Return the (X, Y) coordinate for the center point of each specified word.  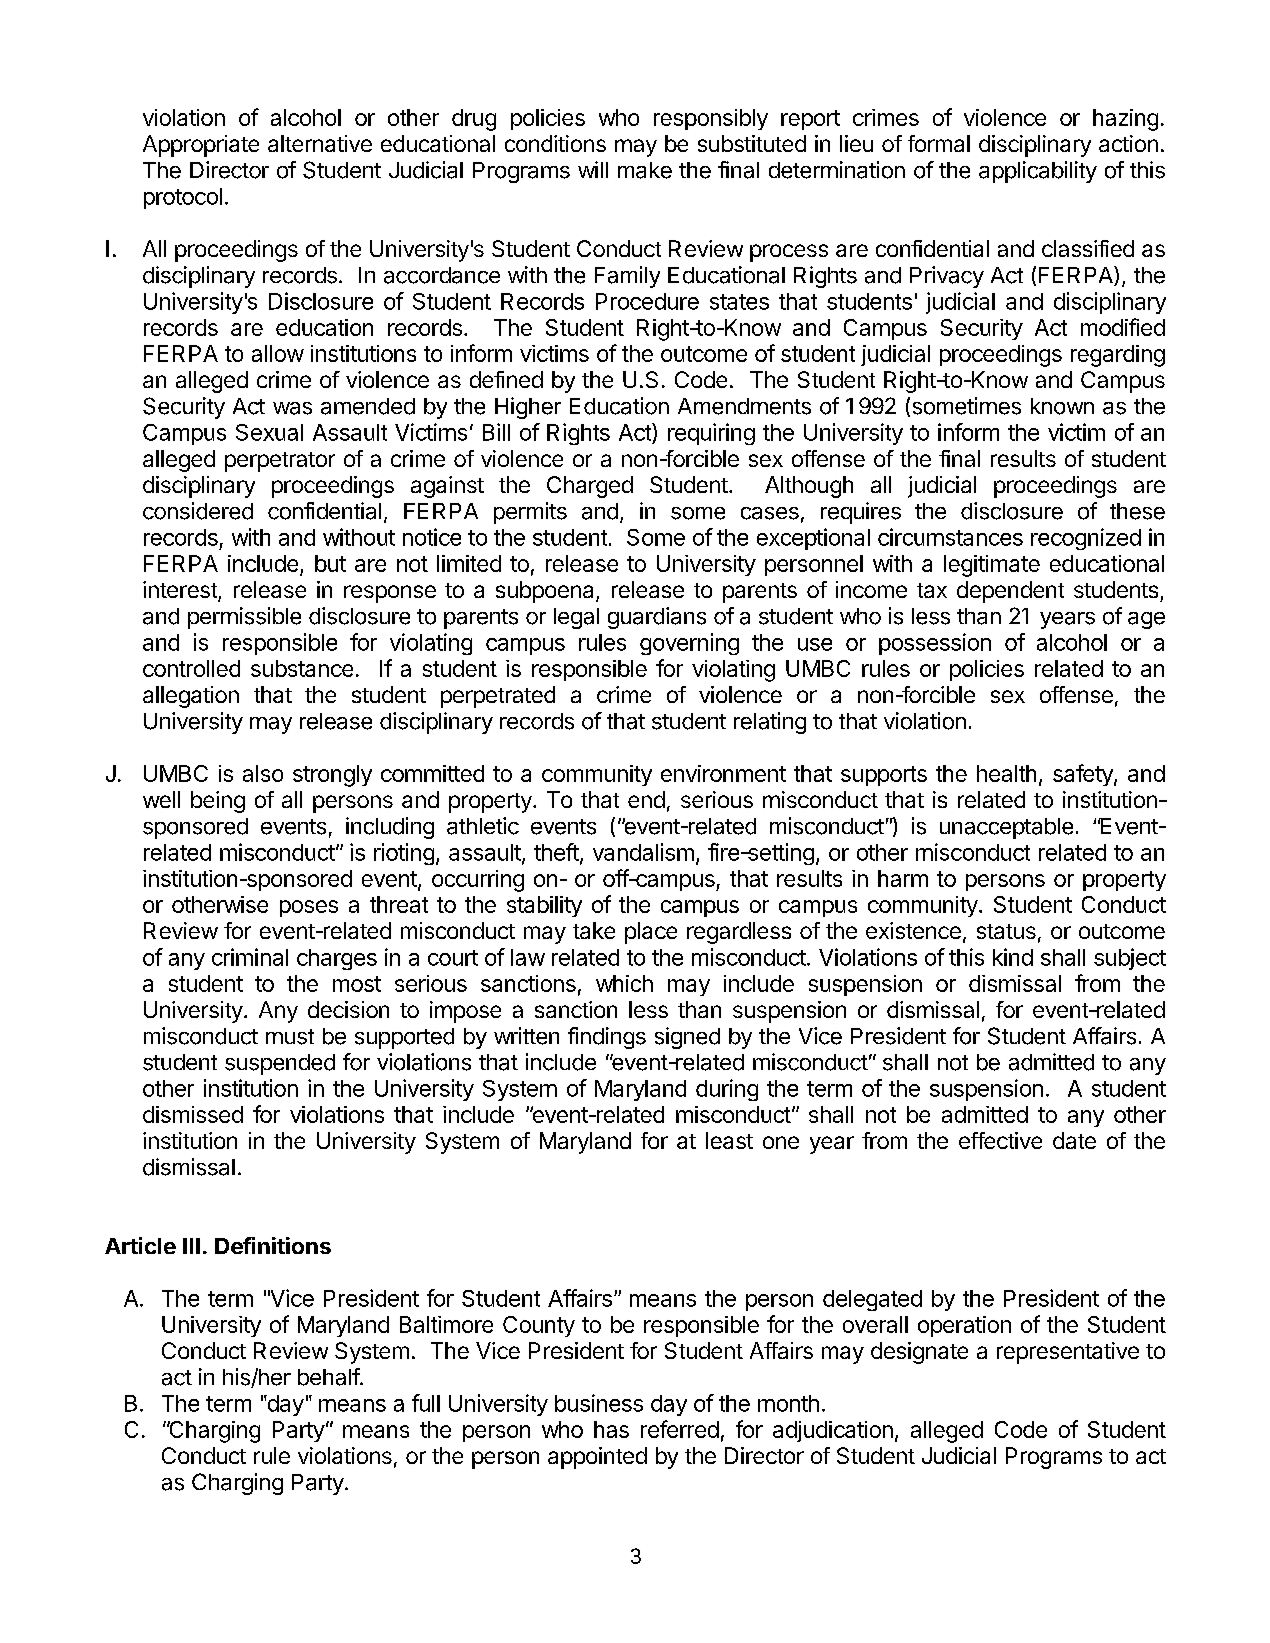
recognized (1086, 539)
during (727, 1090)
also (263, 773)
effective (1000, 1140)
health (1006, 773)
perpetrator (280, 462)
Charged (590, 487)
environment (723, 773)
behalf (329, 1377)
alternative (320, 143)
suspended (280, 1064)
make (645, 170)
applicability (1038, 172)
